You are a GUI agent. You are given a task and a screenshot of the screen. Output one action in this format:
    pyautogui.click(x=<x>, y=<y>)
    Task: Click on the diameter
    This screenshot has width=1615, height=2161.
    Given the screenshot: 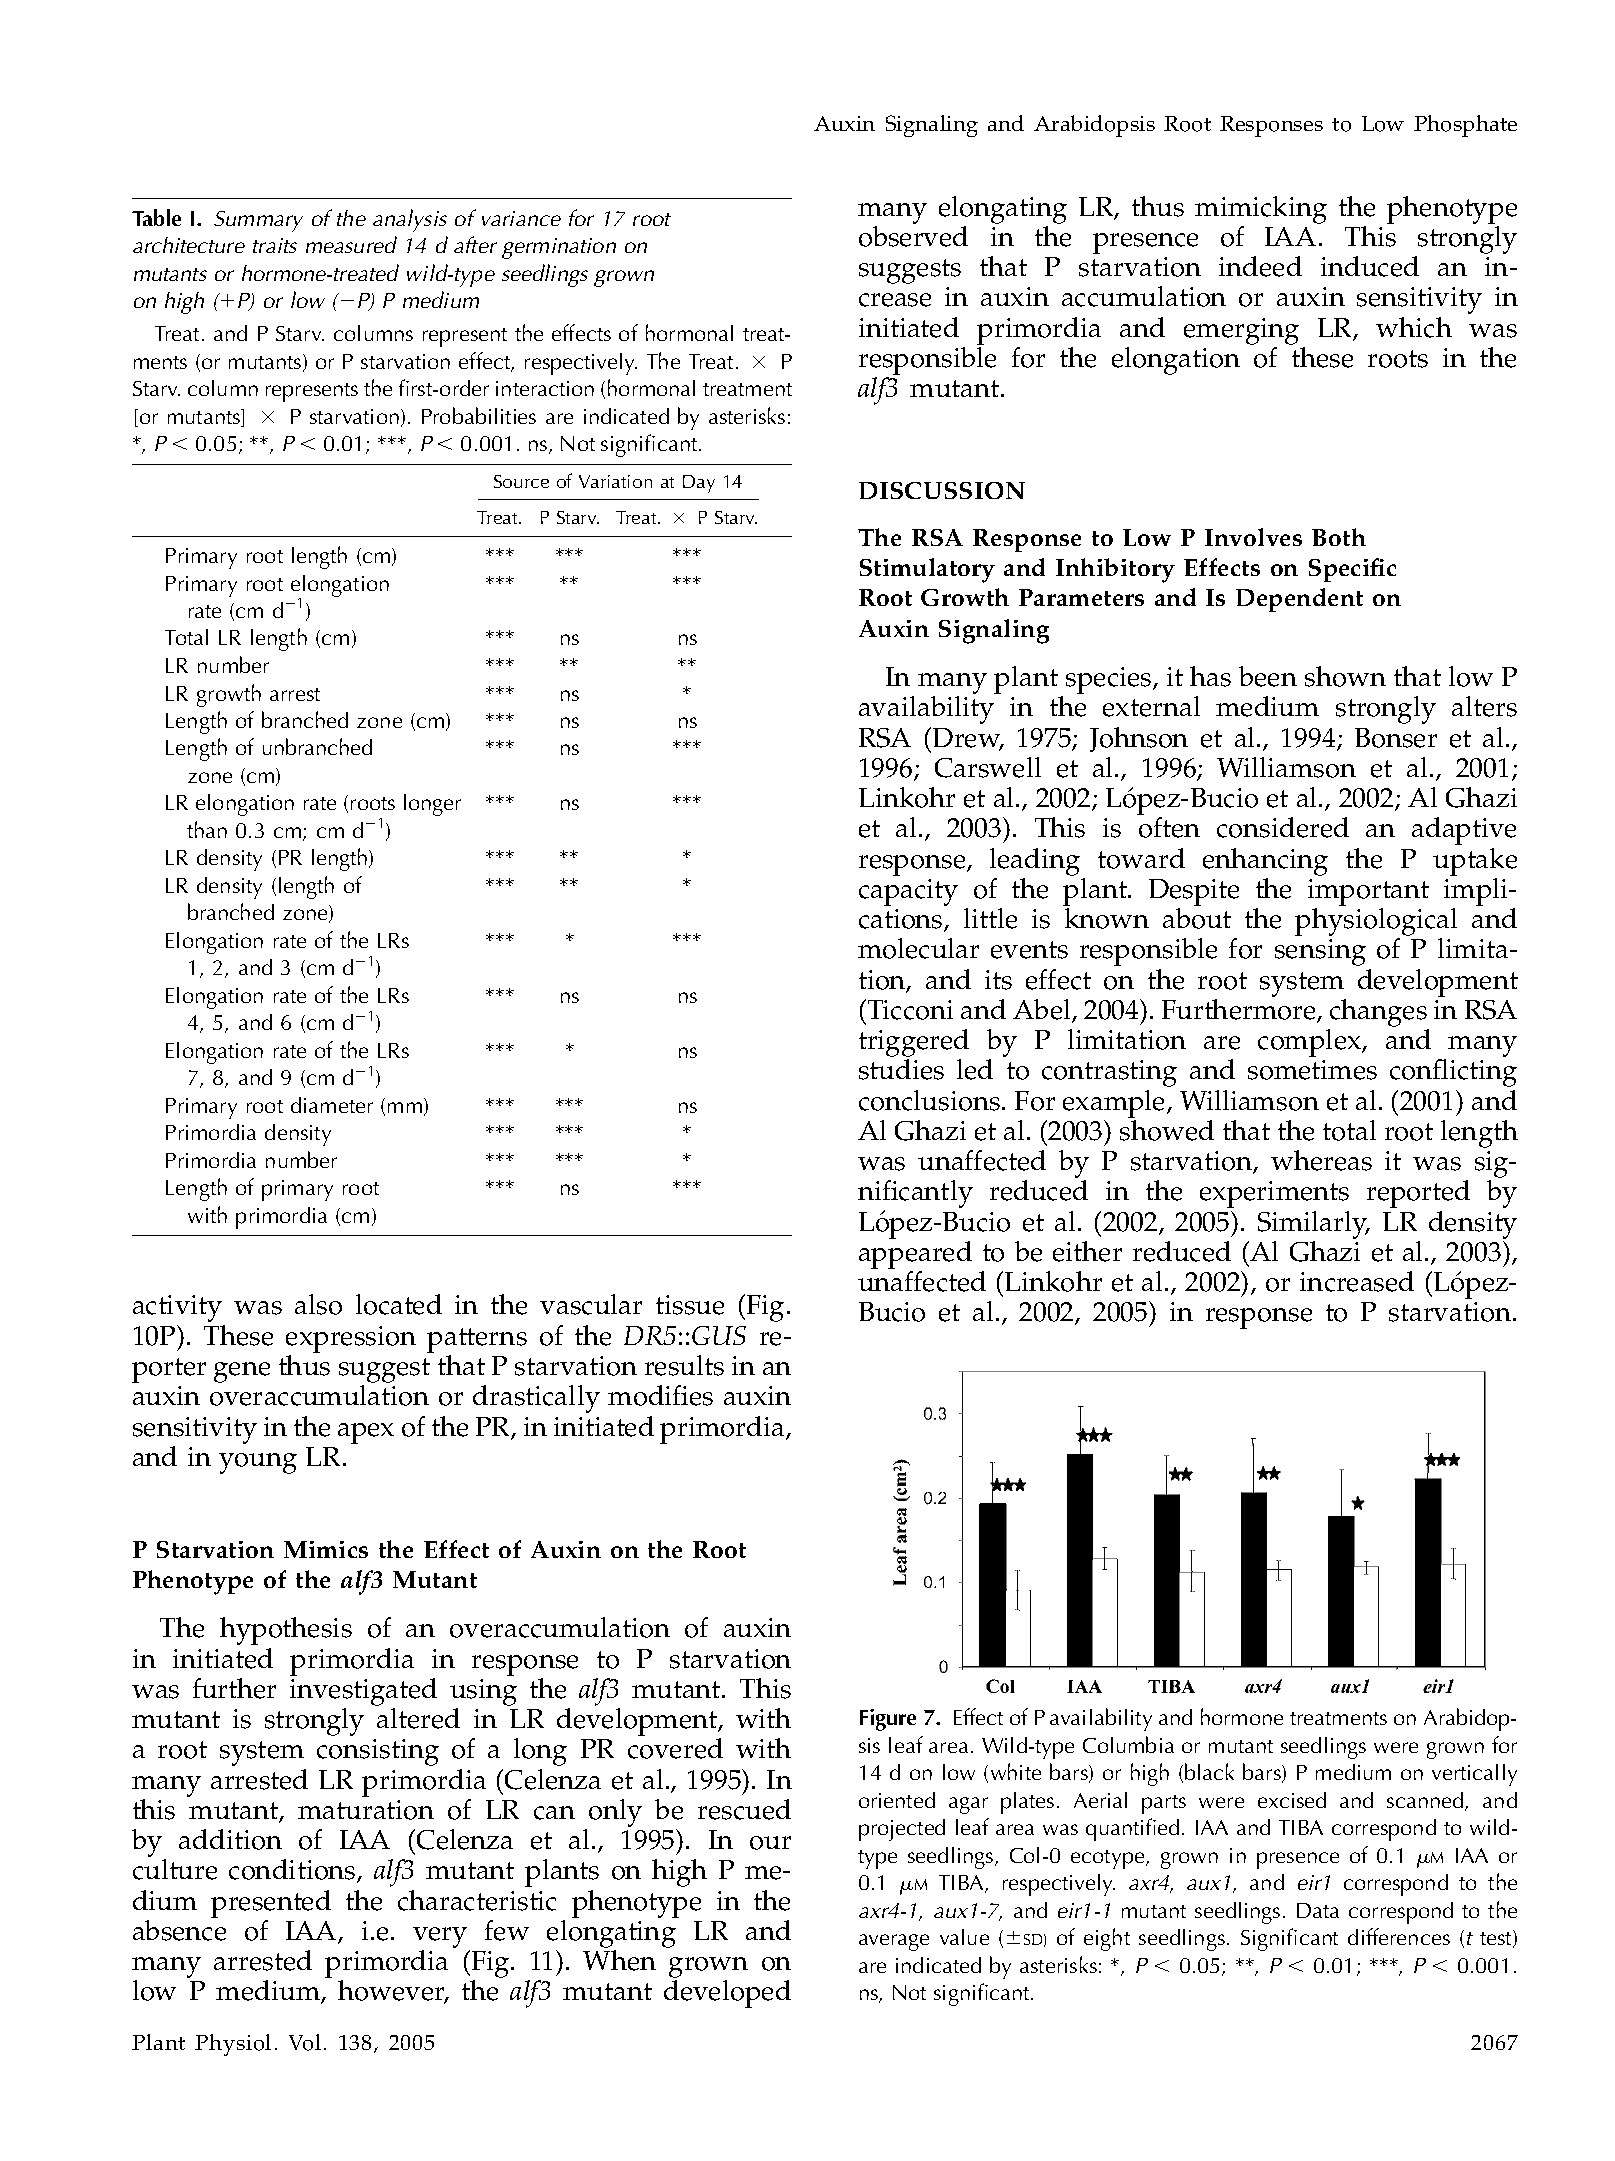 What is the action you would take?
    pyautogui.click(x=332, y=1105)
